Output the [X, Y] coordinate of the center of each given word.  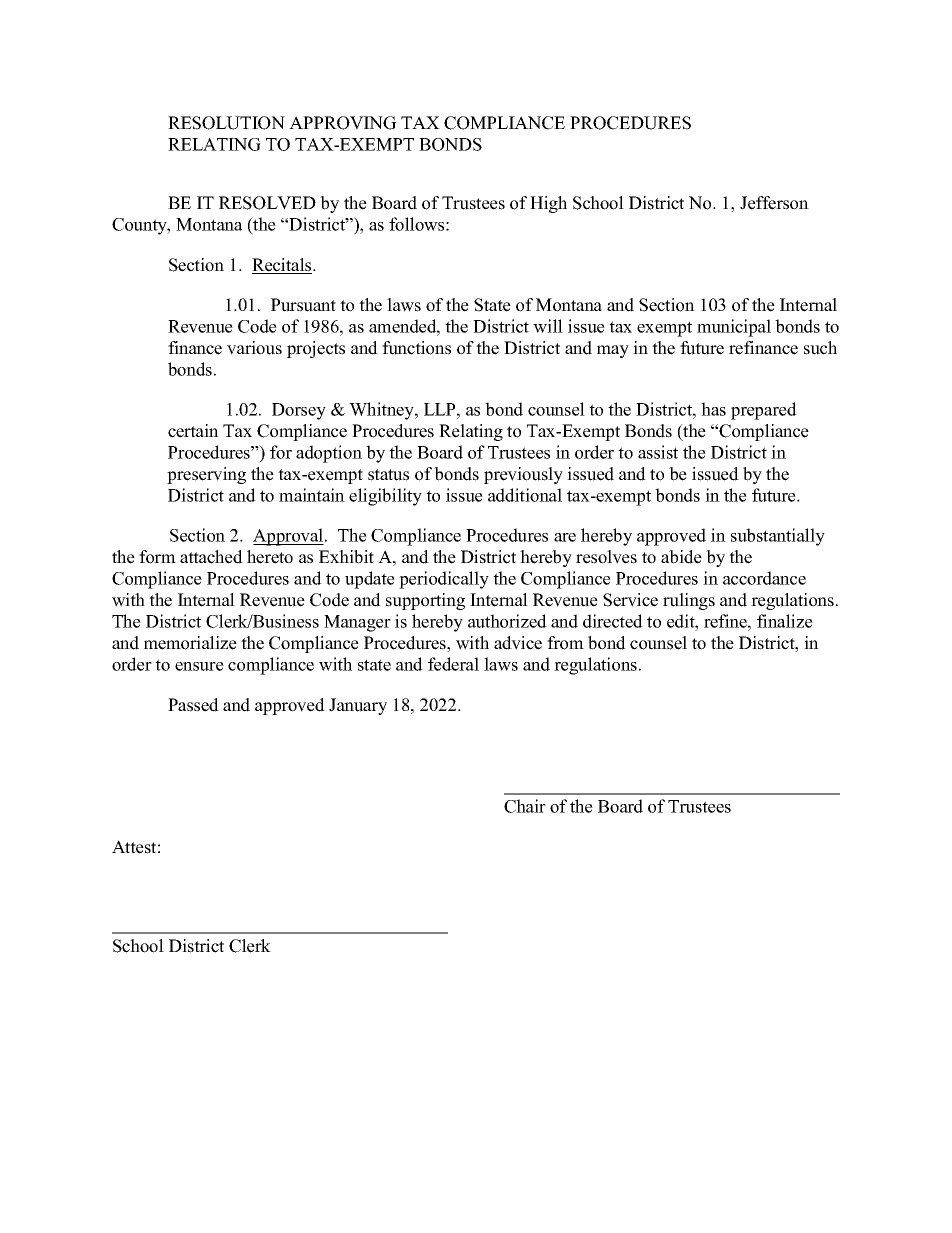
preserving [206, 475]
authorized [507, 621]
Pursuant [303, 305]
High [548, 204]
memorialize [190, 643]
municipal [734, 328]
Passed [193, 705]
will [548, 326]
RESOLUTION [226, 123]
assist [658, 452]
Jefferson [774, 203]
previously [523, 475]
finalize [785, 621]
